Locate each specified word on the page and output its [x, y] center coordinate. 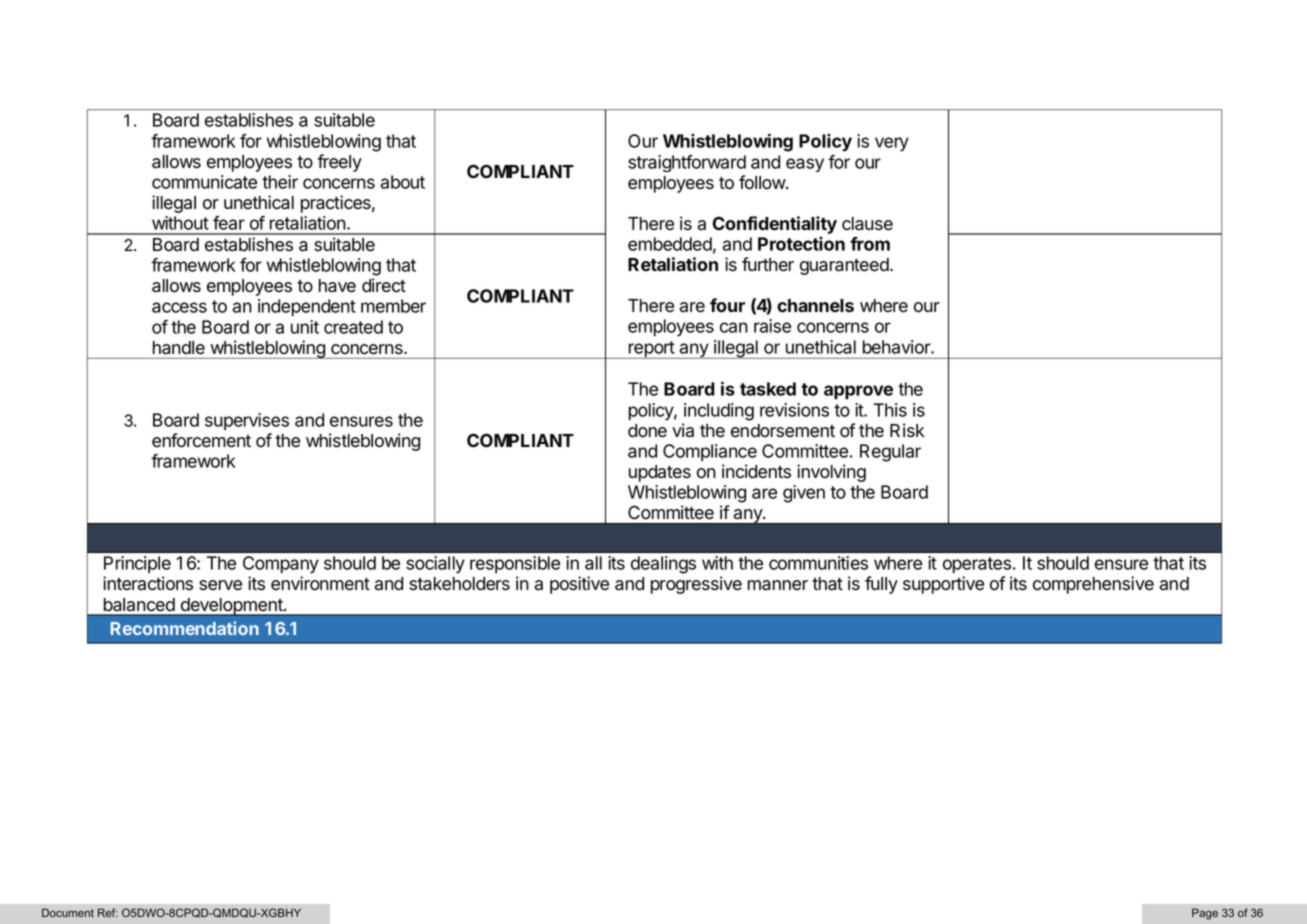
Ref [108, 912]
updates [660, 473]
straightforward [687, 163]
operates [977, 565]
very [892, 144]
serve [220, 585]
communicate [204, 182]
